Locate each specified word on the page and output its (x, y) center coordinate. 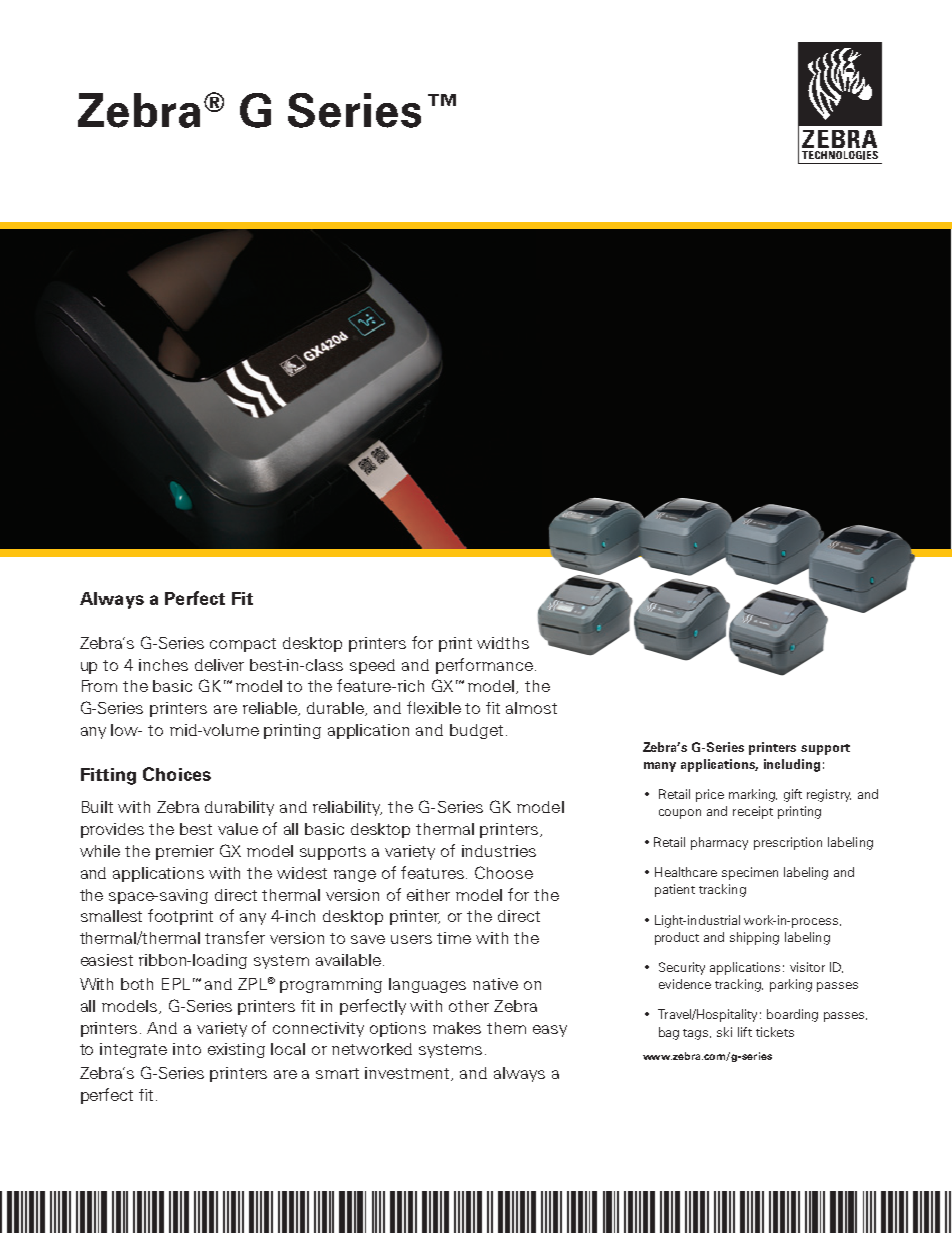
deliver (219, 665)
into (187, 1049)
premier (185, 852)
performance (484, 666)
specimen (750, 873)
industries (499, 851)
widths (503, 643)
